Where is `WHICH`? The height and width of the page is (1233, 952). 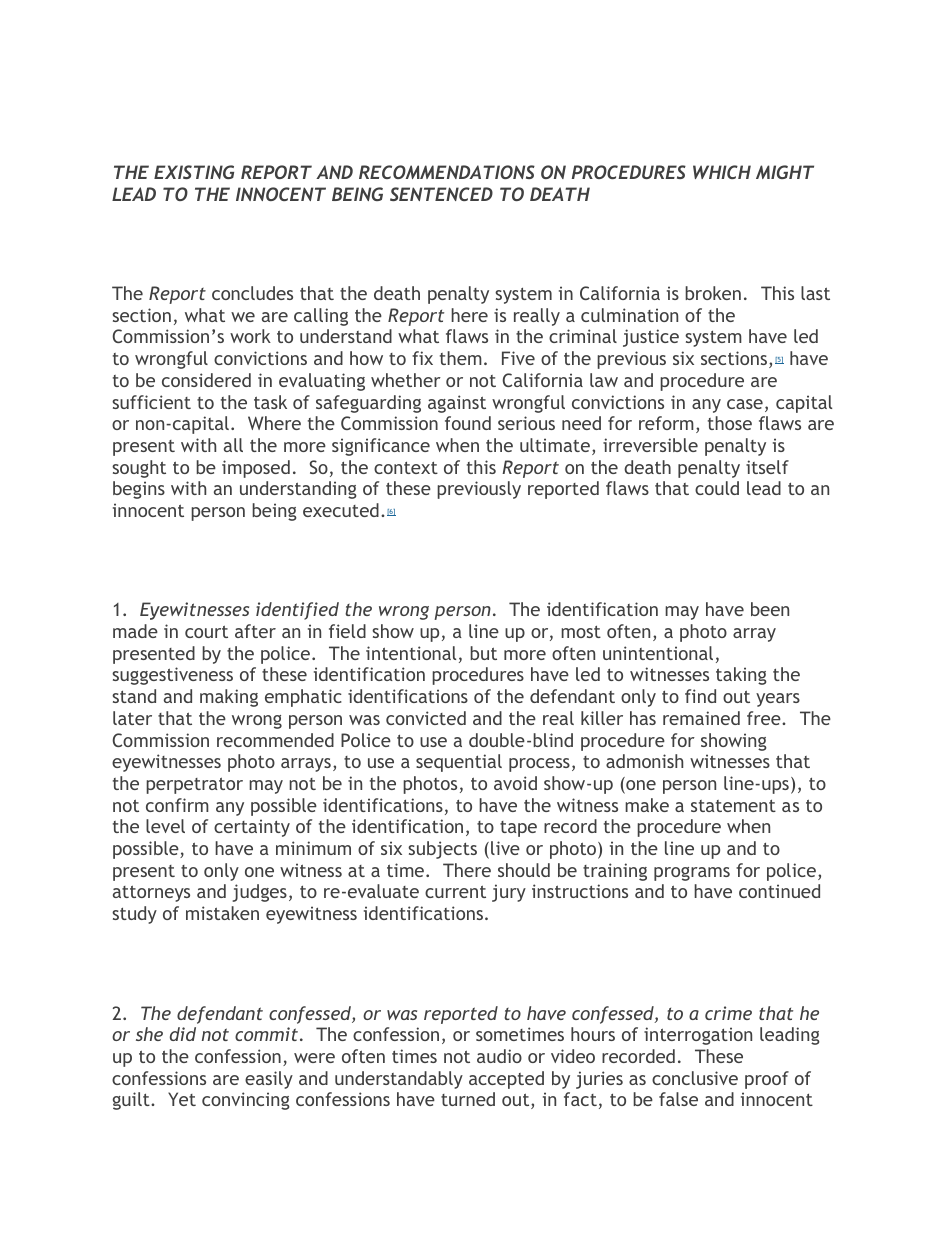 WHICH is located at coordinates (722, 172).
